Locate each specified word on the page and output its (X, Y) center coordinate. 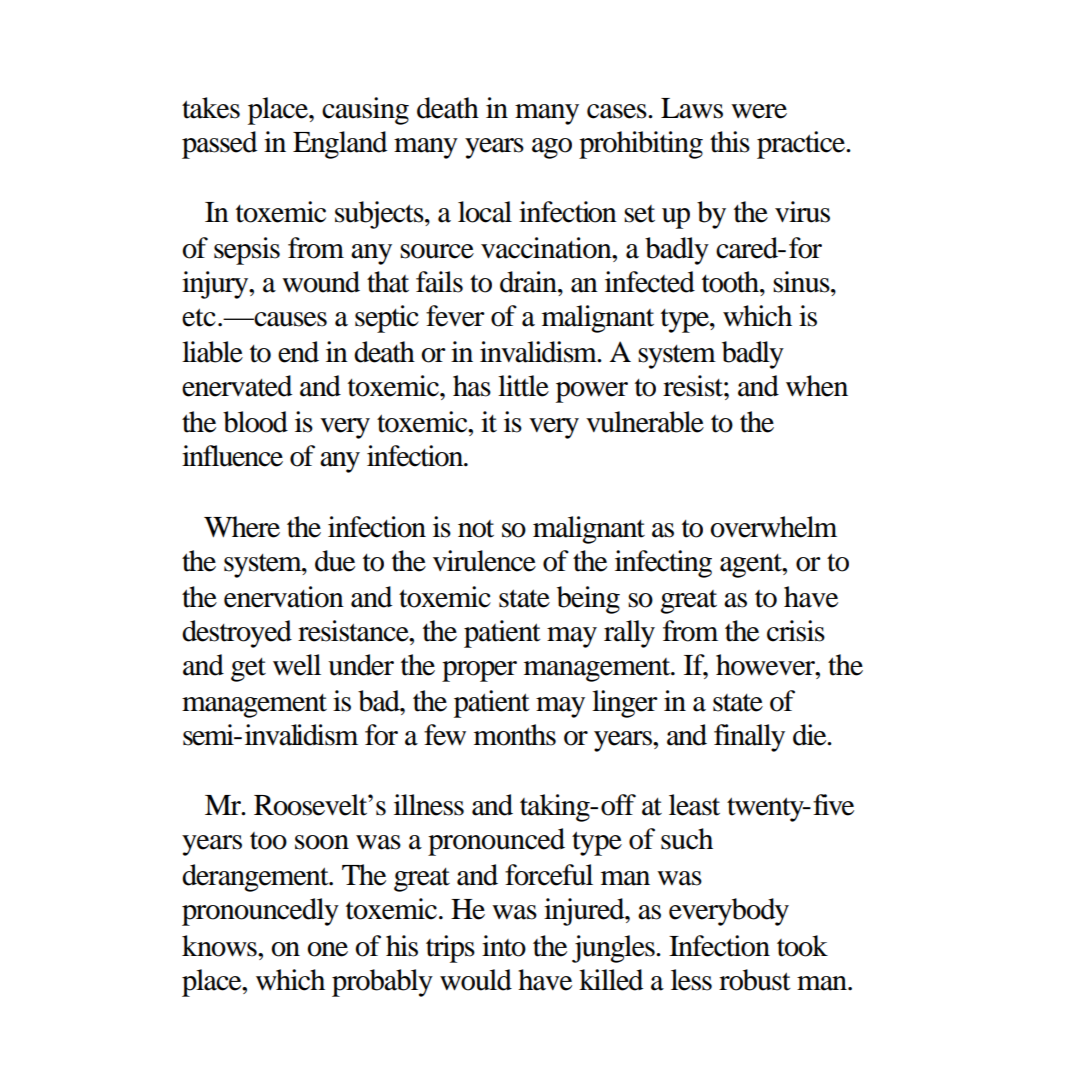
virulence (484, 561)
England (340, 145)
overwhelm (773, 527)
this (730, 142)
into (504, 946)
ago (552, 148)
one (327, 949)
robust (755, 980)
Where (242, 527)
